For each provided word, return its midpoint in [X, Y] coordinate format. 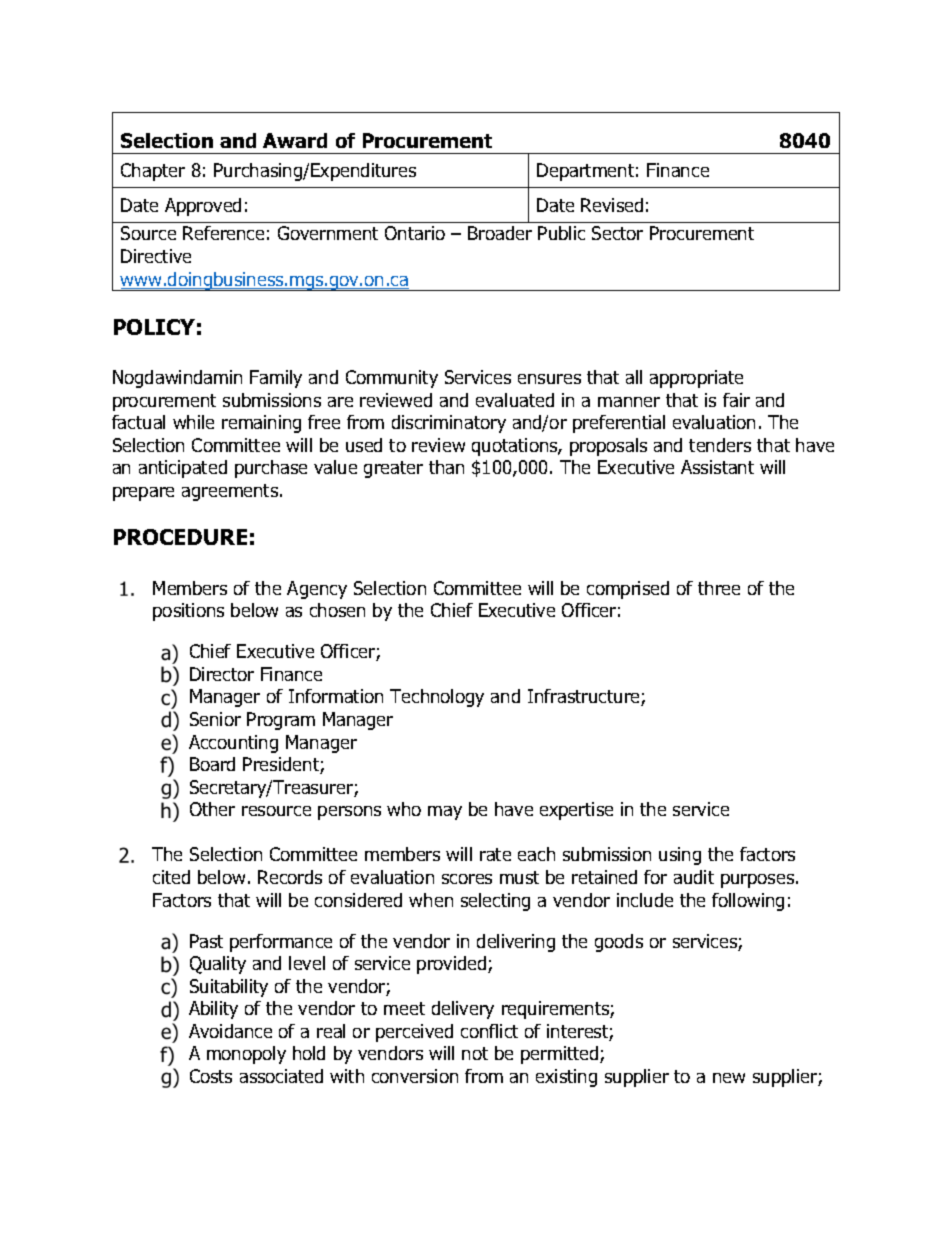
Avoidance [230, 1031]
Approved [203, 207]
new [729, 1078]
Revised [612, 205]
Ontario [415, 233]
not [475, 1053]
